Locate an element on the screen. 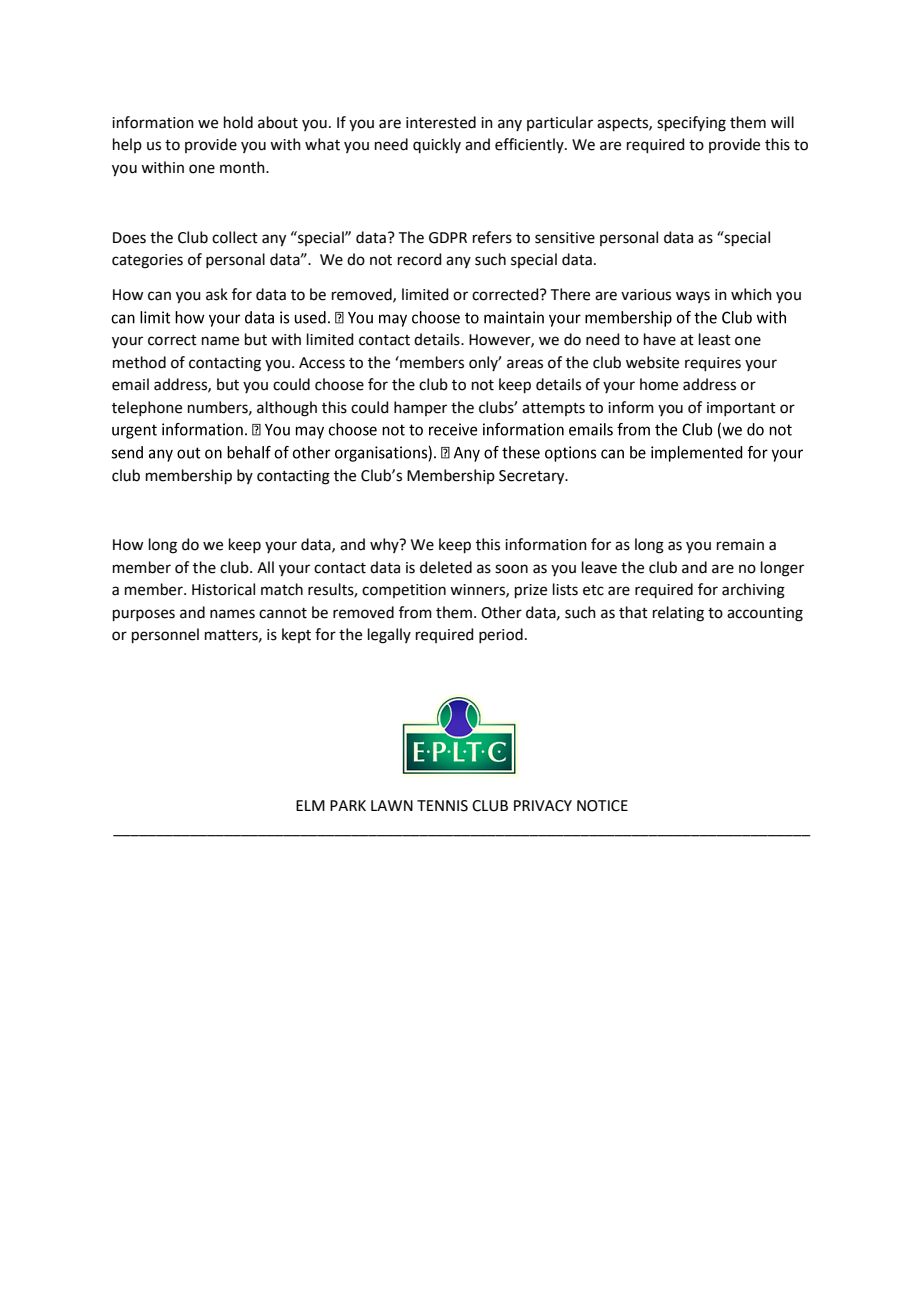 This screenshot has height=1308, width=924. quickly is located at coordinates (437, 145).
